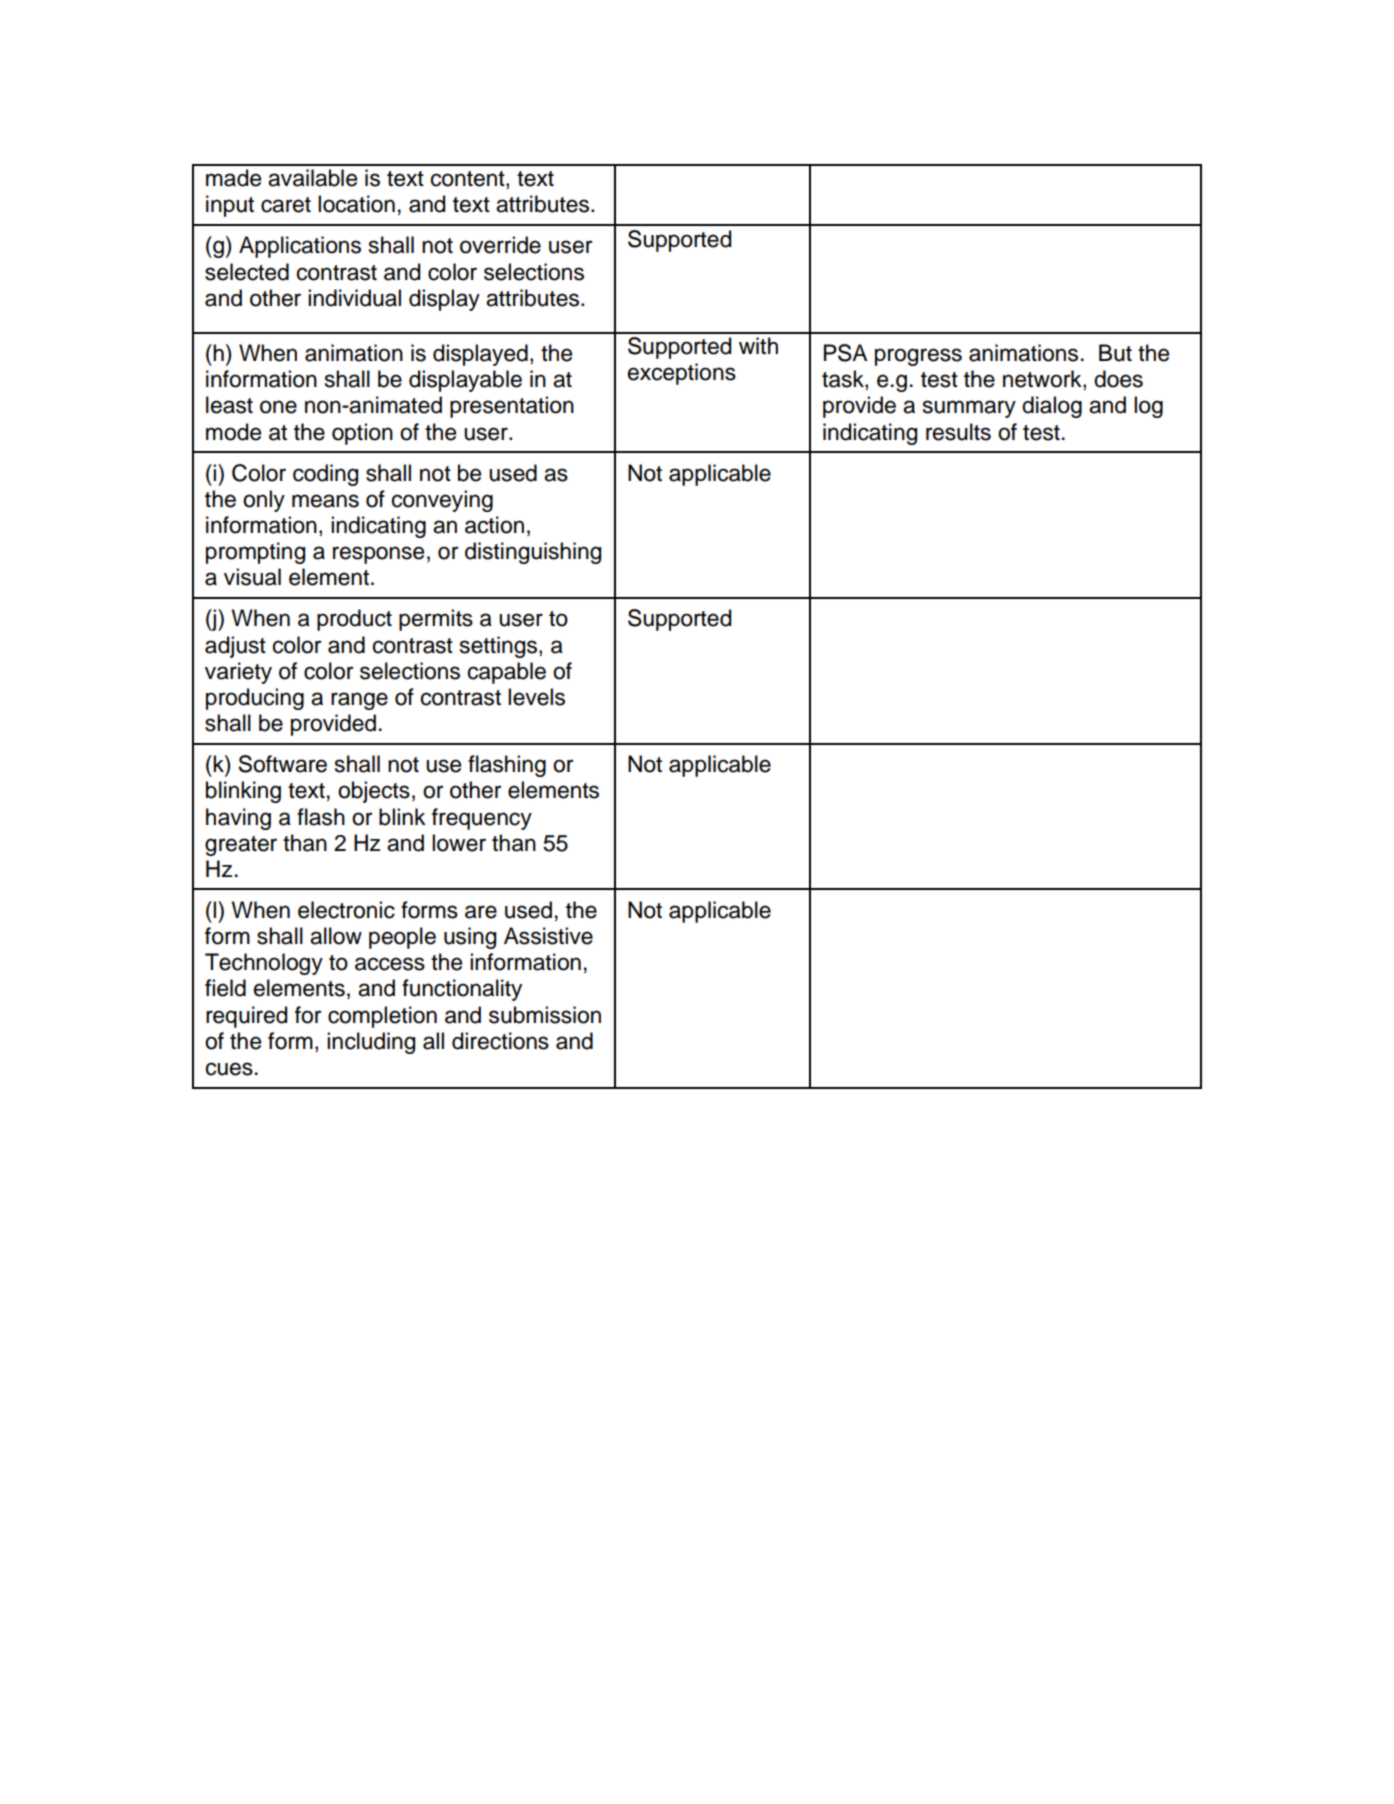 This screenshot has width=1394, height=1804. I want to click on levels, so click(536, 697).
